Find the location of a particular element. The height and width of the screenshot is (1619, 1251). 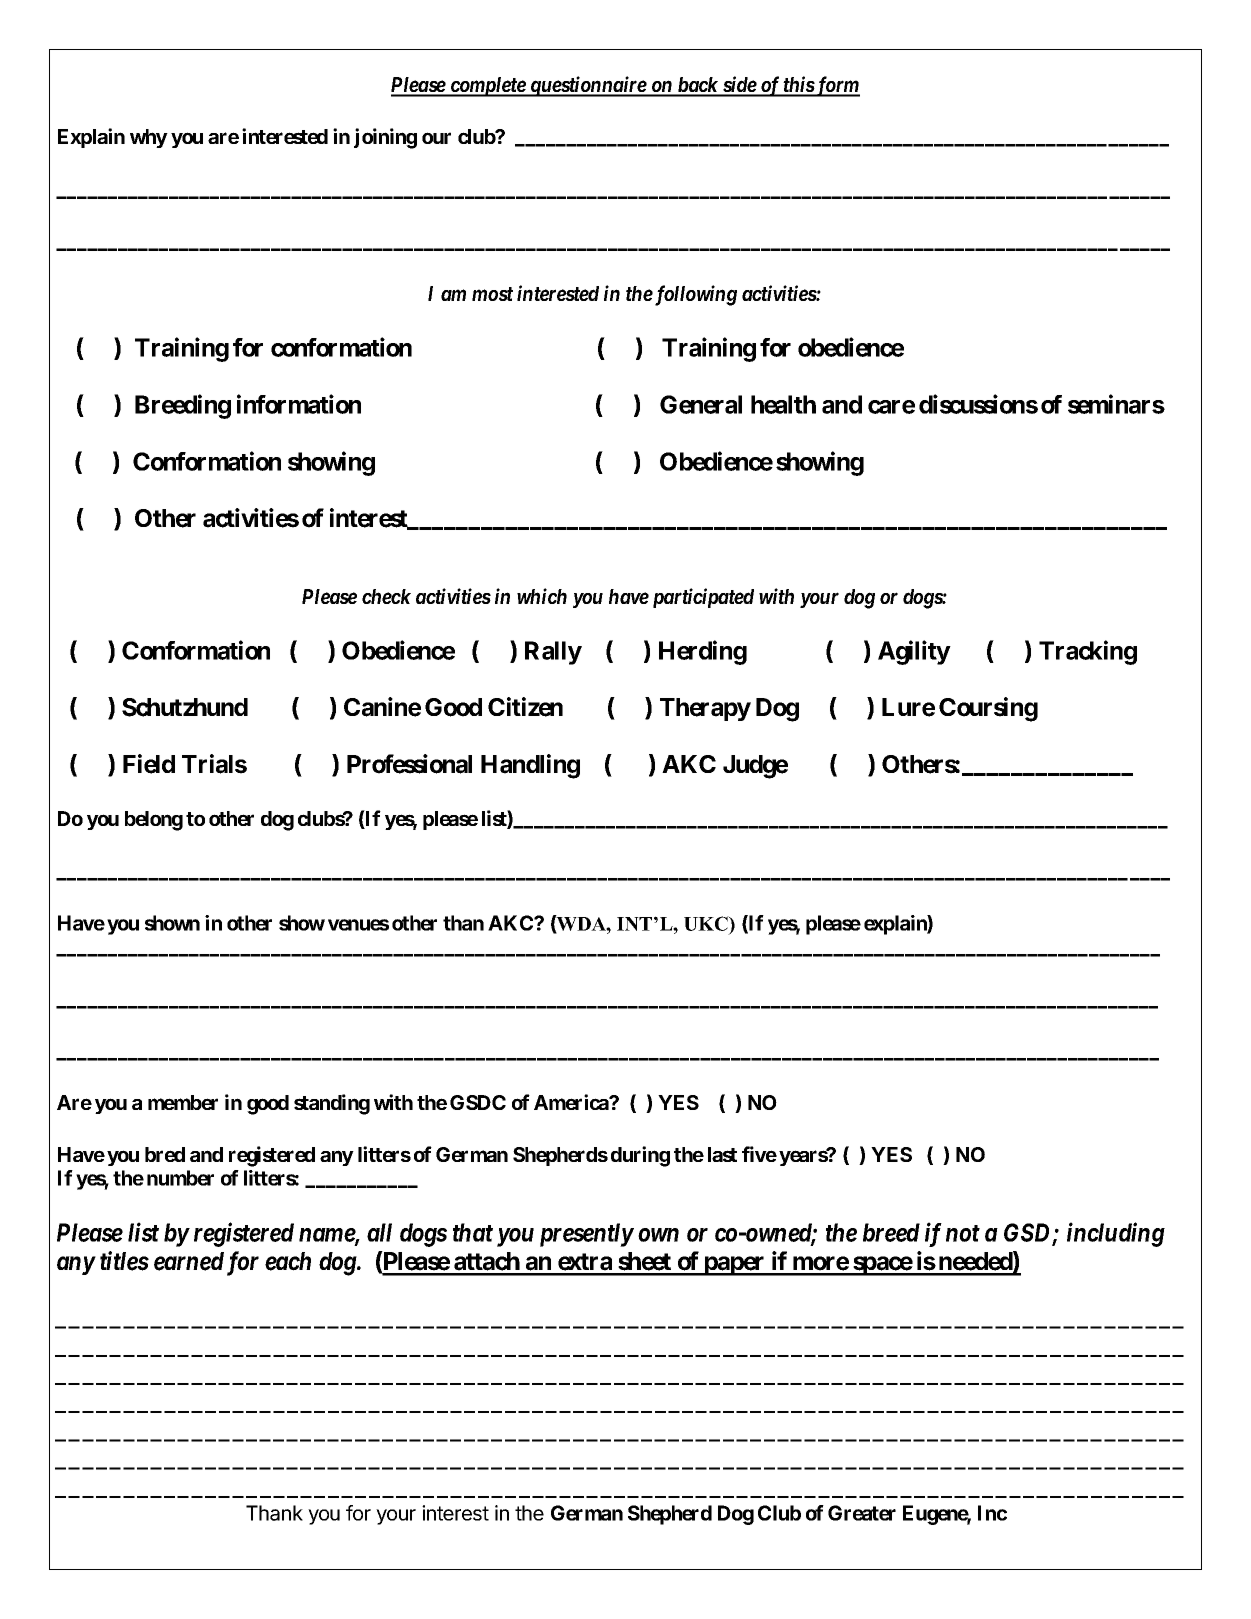

health is located at coordinates (783, 404).
